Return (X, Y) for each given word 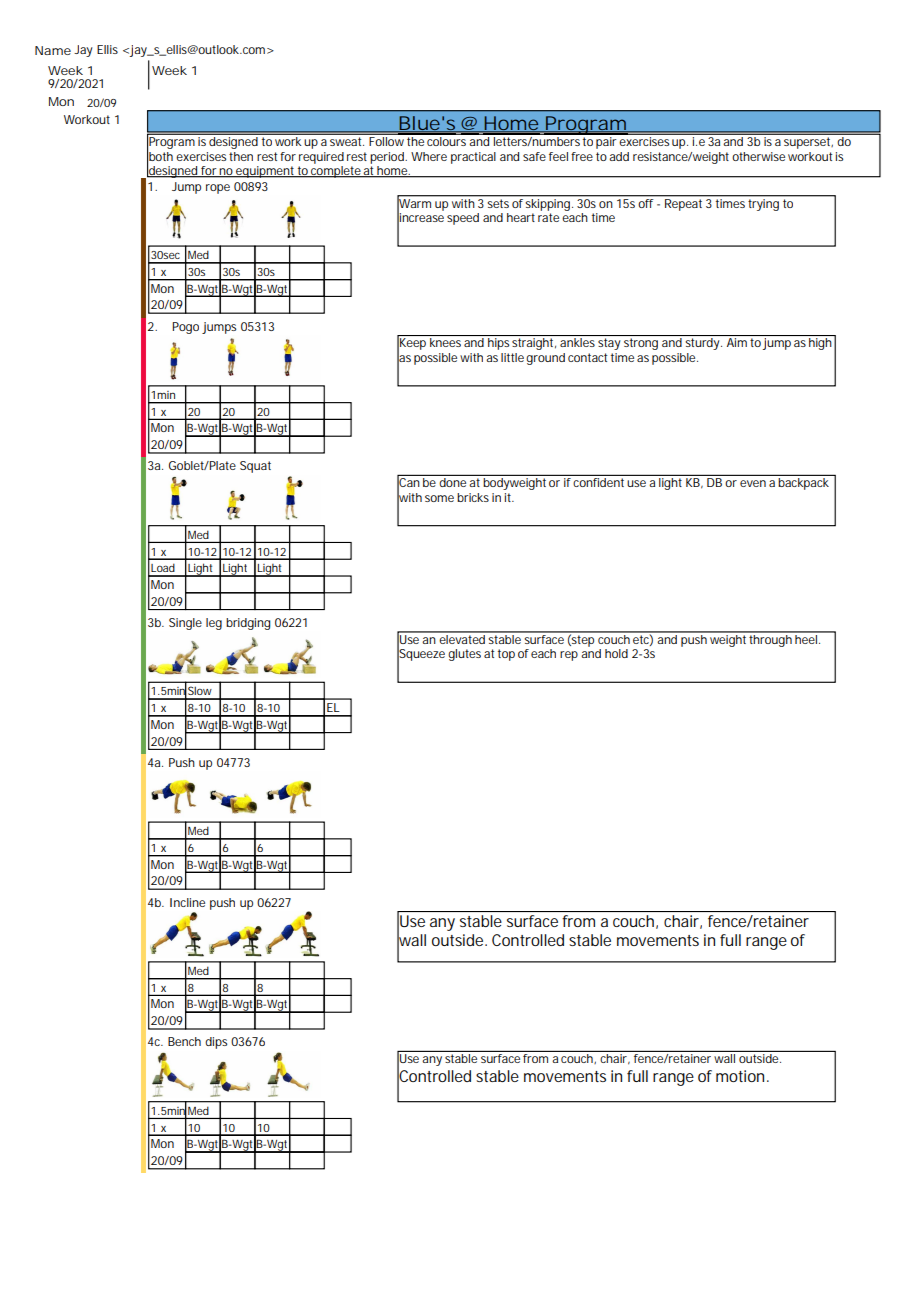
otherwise (758, 156)
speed (463, 219)
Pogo (186, 328)
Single (185, 624)
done (453, 482)
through (771, 639)
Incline (187, 902)
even (753, 483)
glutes (464, 655)
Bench (184, 1041)
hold (616, 653)
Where (429, 156)
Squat (255, 467)
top (506, 655)
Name (53, 50)
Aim (737, 342)
